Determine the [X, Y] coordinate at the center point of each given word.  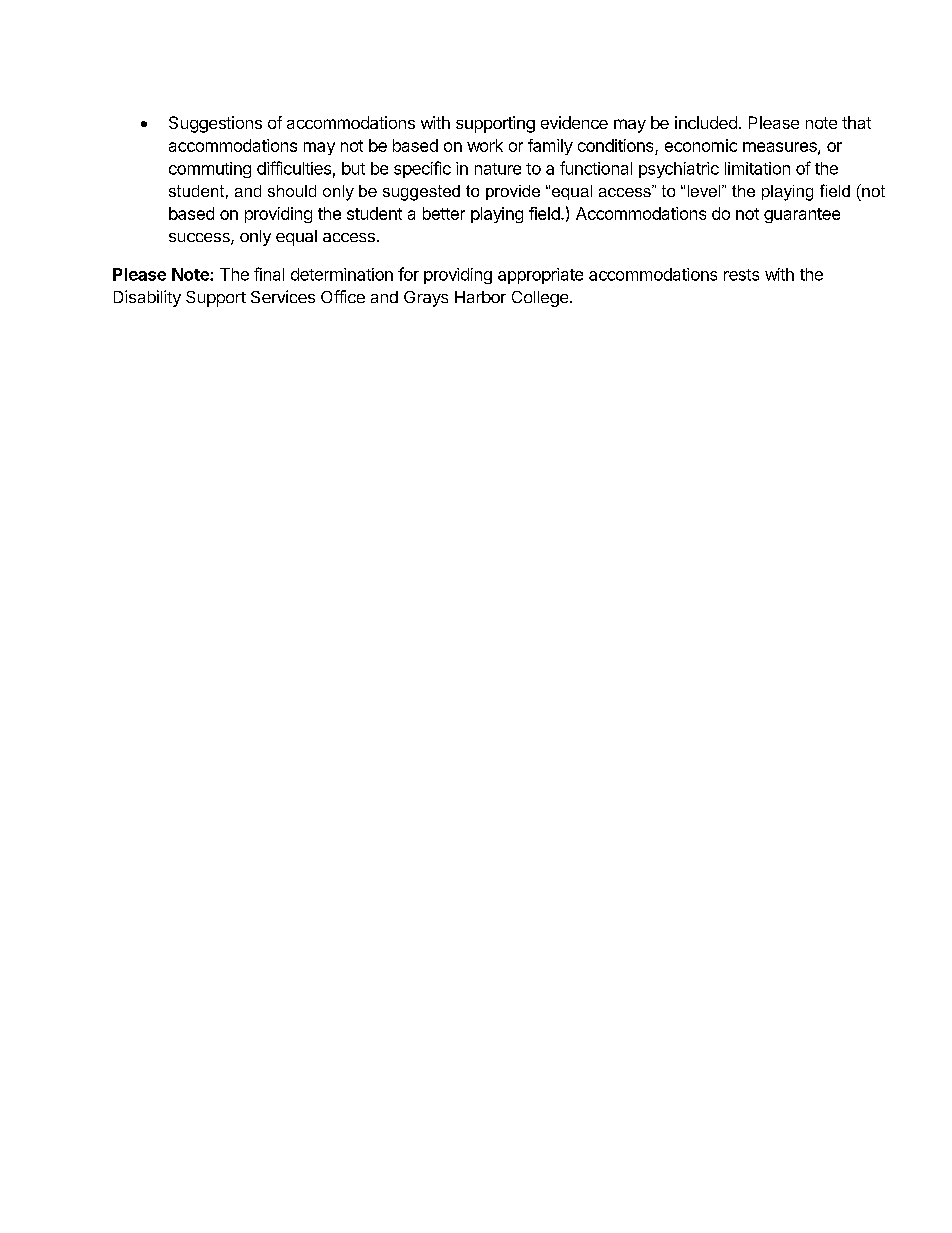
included [706, 122]
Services [283, 296]
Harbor [480, 297]
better [444, 213]
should [292, 191]
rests [741, 275]
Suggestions [215, 124]
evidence [574, 122]
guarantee [802, 215]
